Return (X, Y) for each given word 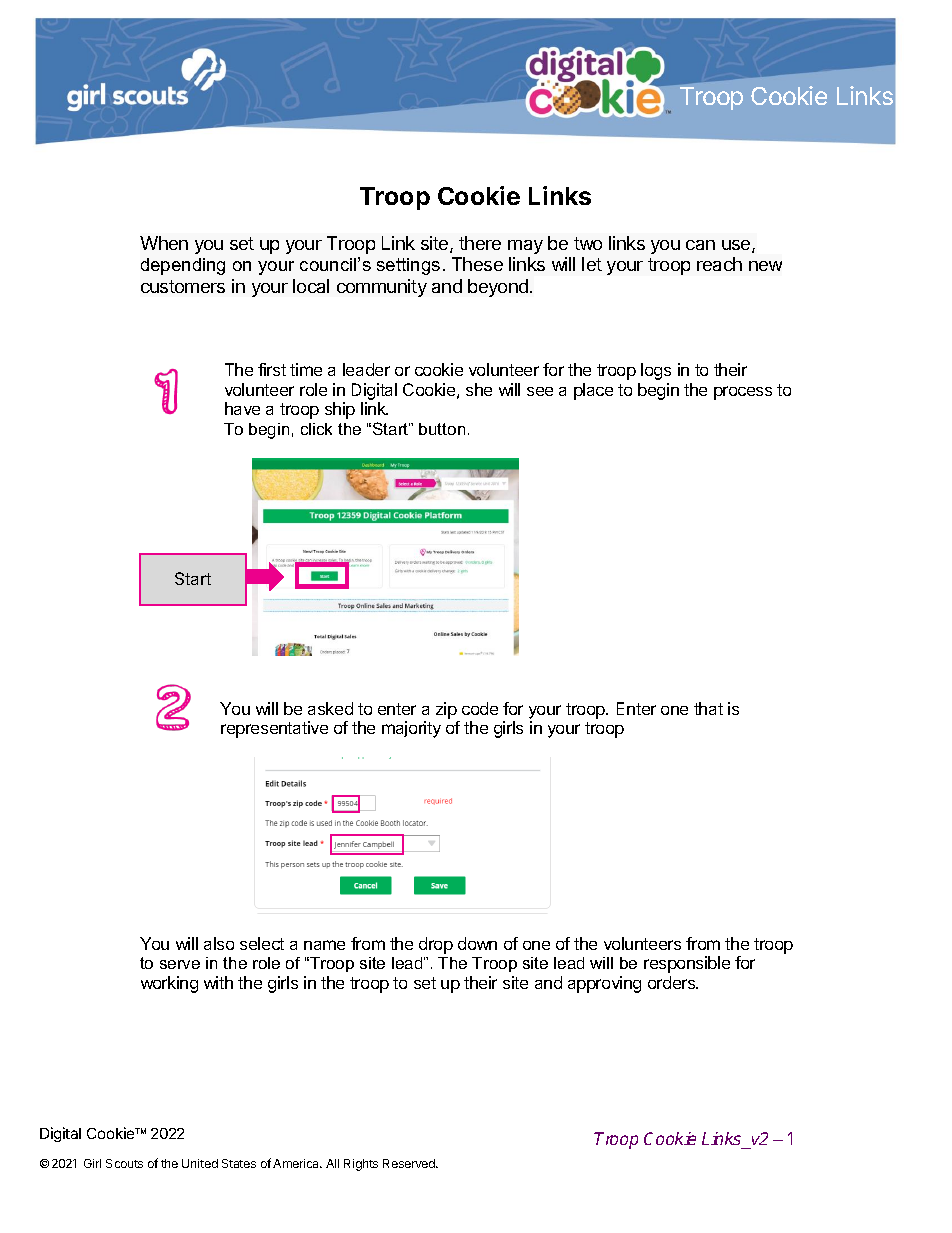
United (200, 1163)
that (708, 708)
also (219, 943)
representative (274, 729)
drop (436, 945)
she (479, 389)
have (242, 408)
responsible (687, 964)
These (477, 264)
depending (183, 266)
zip (446, 710)
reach (719, 264)
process (743, 393)
